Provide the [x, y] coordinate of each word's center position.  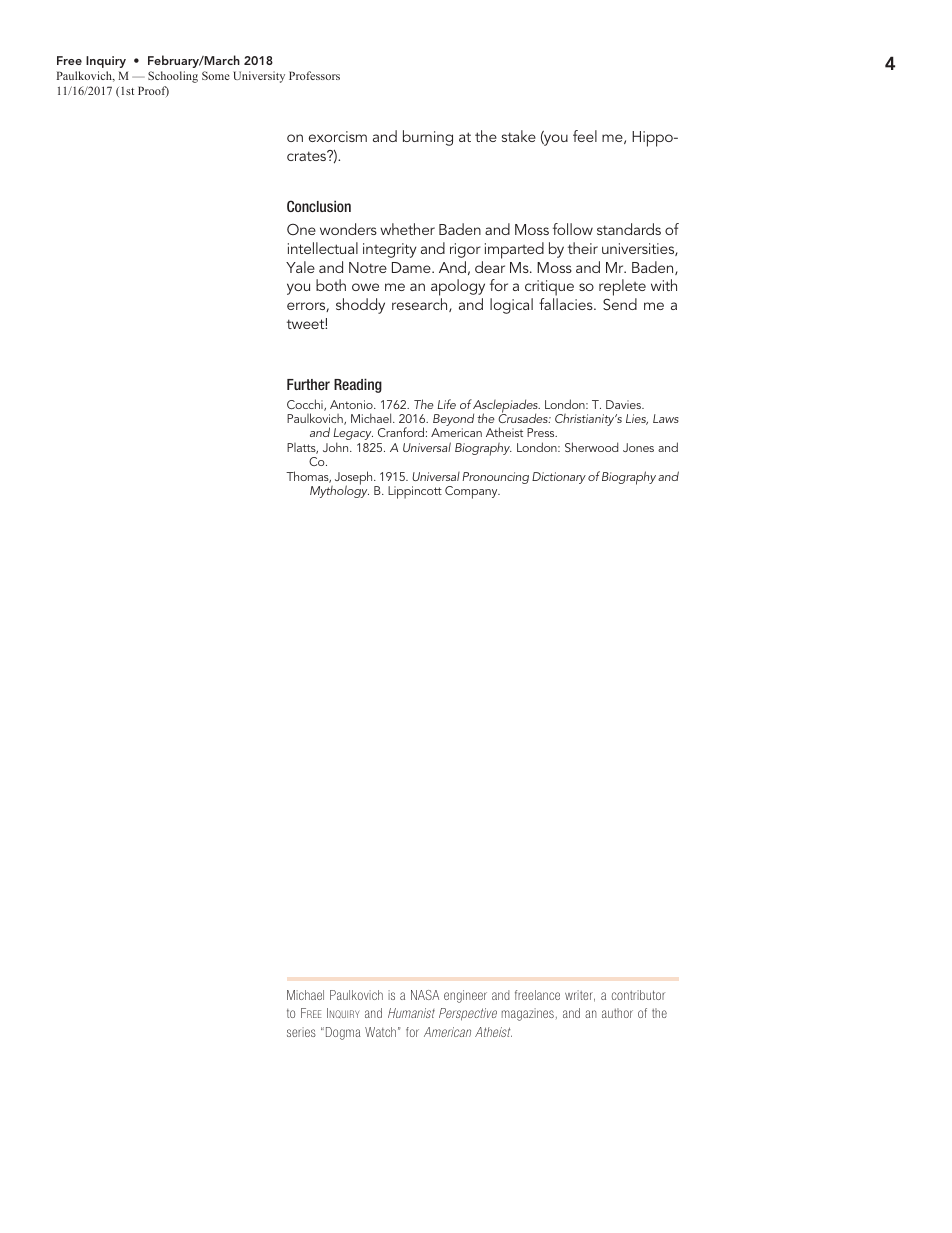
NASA [425, 995]
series [301, 1032]
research [421, 305]
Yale [300, 267]
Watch [380, 1032]
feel [585, 136]
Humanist [411, 1013]
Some [216, 75]
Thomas [308, 477]
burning [428, 138]
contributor [638, 995]
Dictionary [559, 478]
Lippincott [415, 492]
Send [620, 304]
